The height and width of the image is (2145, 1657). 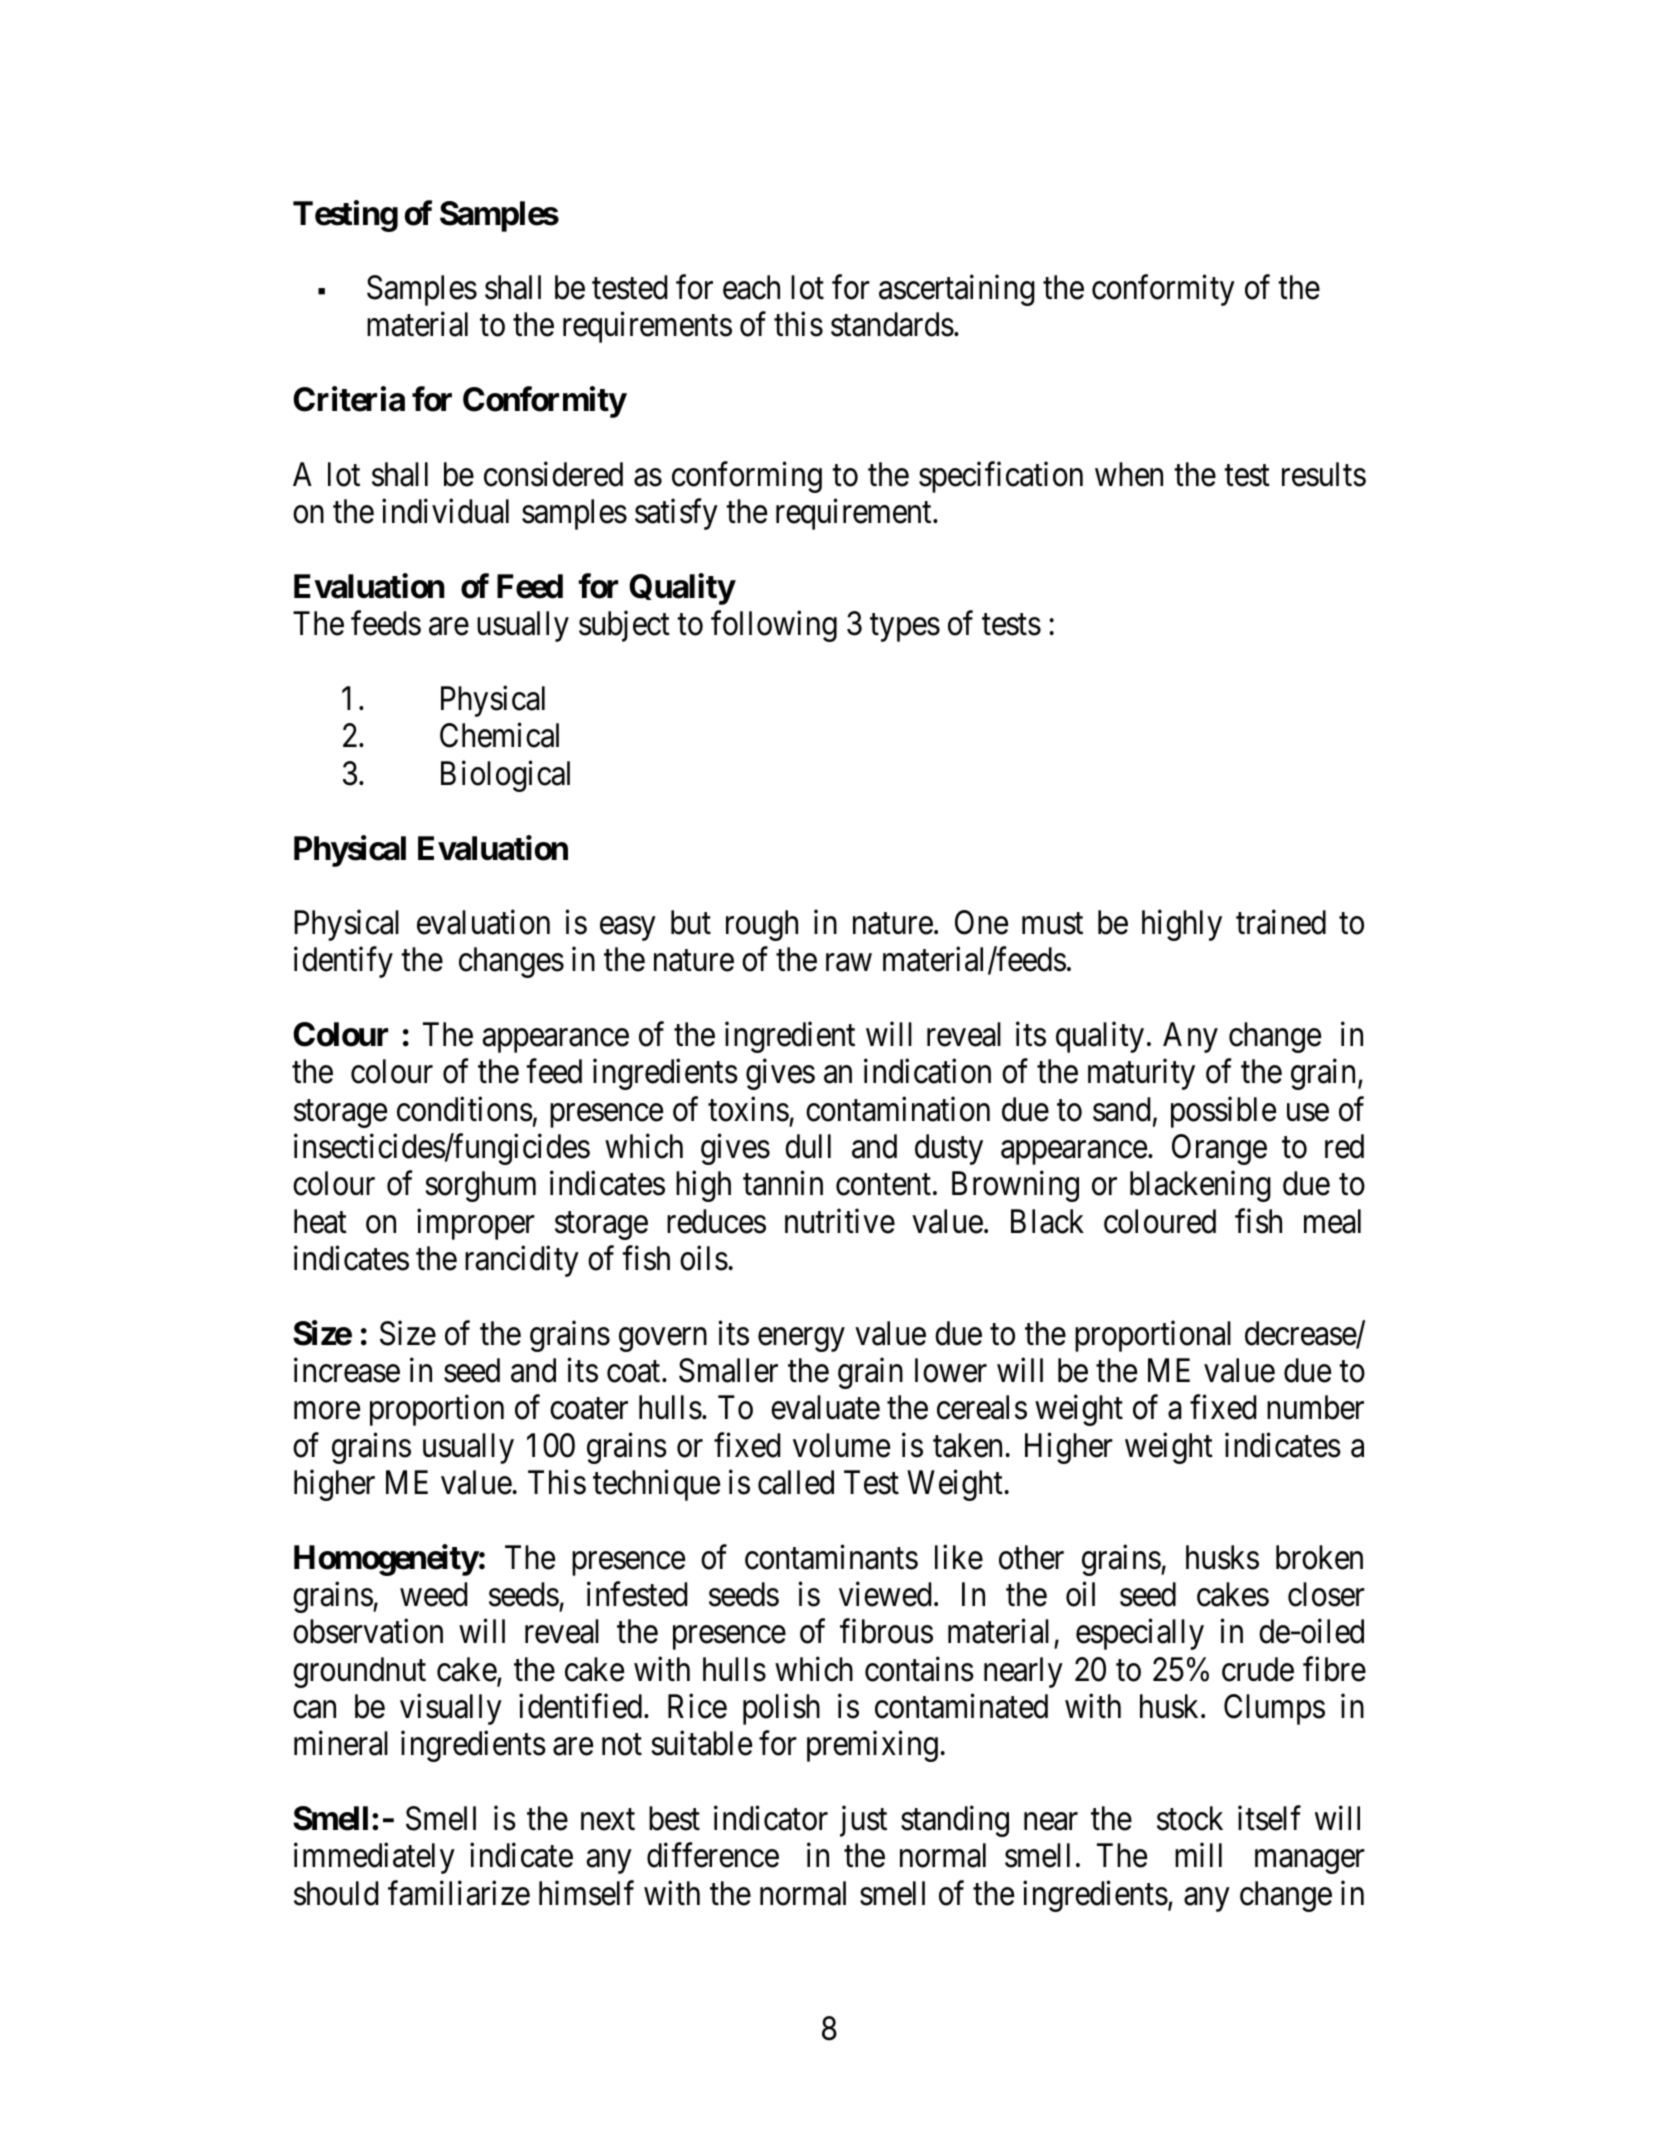 I want to click on rough, so click(x=762, y=925).
